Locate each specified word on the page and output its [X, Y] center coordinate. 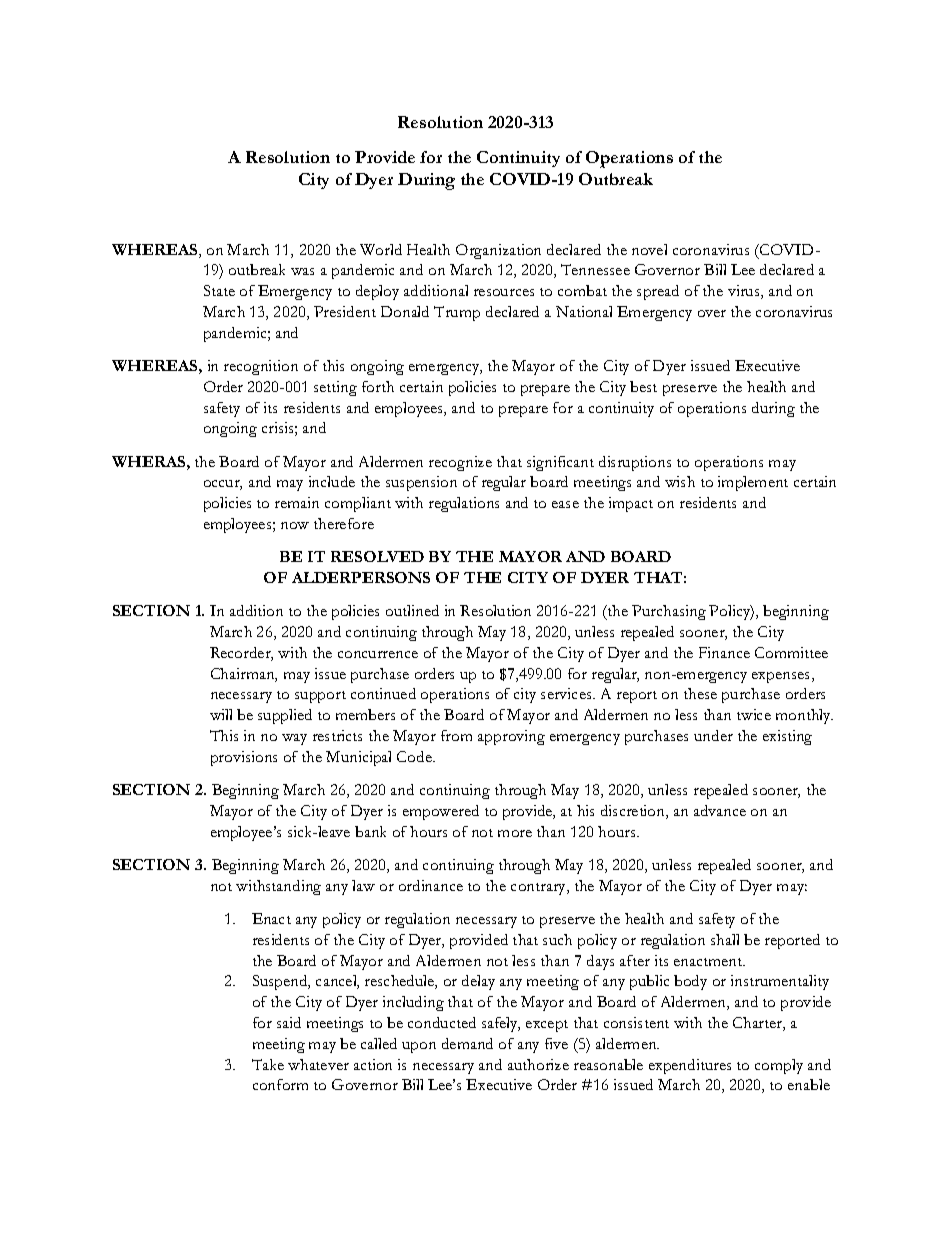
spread [658, 292]
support [320, 697]
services [567, 693]
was [302, 271]
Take [268, 1064]
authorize [538, 1064]
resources [504, 292]
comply [779, 1066]
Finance [724, 652]
